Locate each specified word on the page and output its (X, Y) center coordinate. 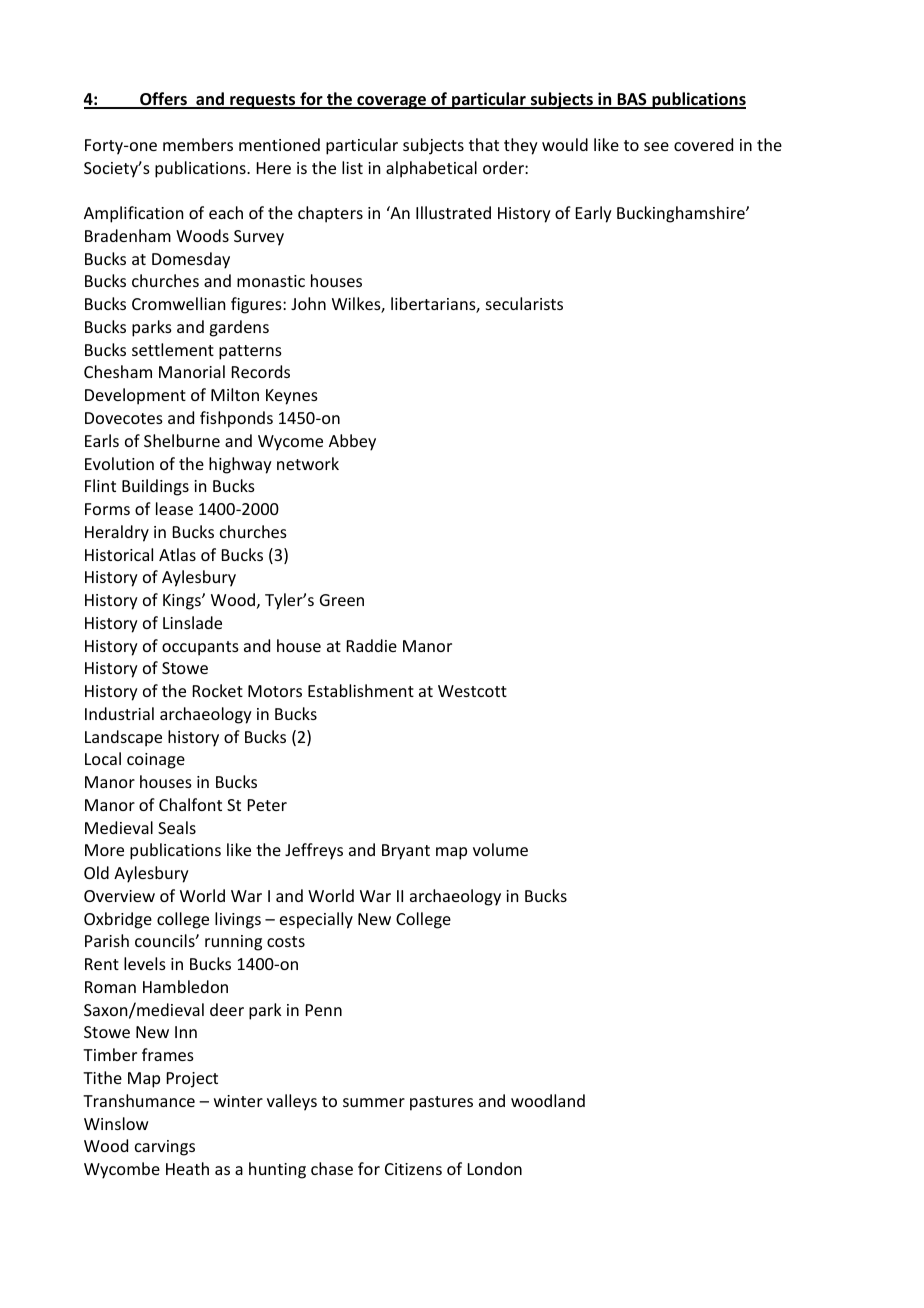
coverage (392, 102)
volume (500, 849)
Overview (119, 896)
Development (135, 396)
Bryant (406, 852)
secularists (524, 303)
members (198, 144)
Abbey (352, 442)
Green (342, 600)
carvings (165, 1148)
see (656, 146)
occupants (200, 648)
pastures (441, 1103)
